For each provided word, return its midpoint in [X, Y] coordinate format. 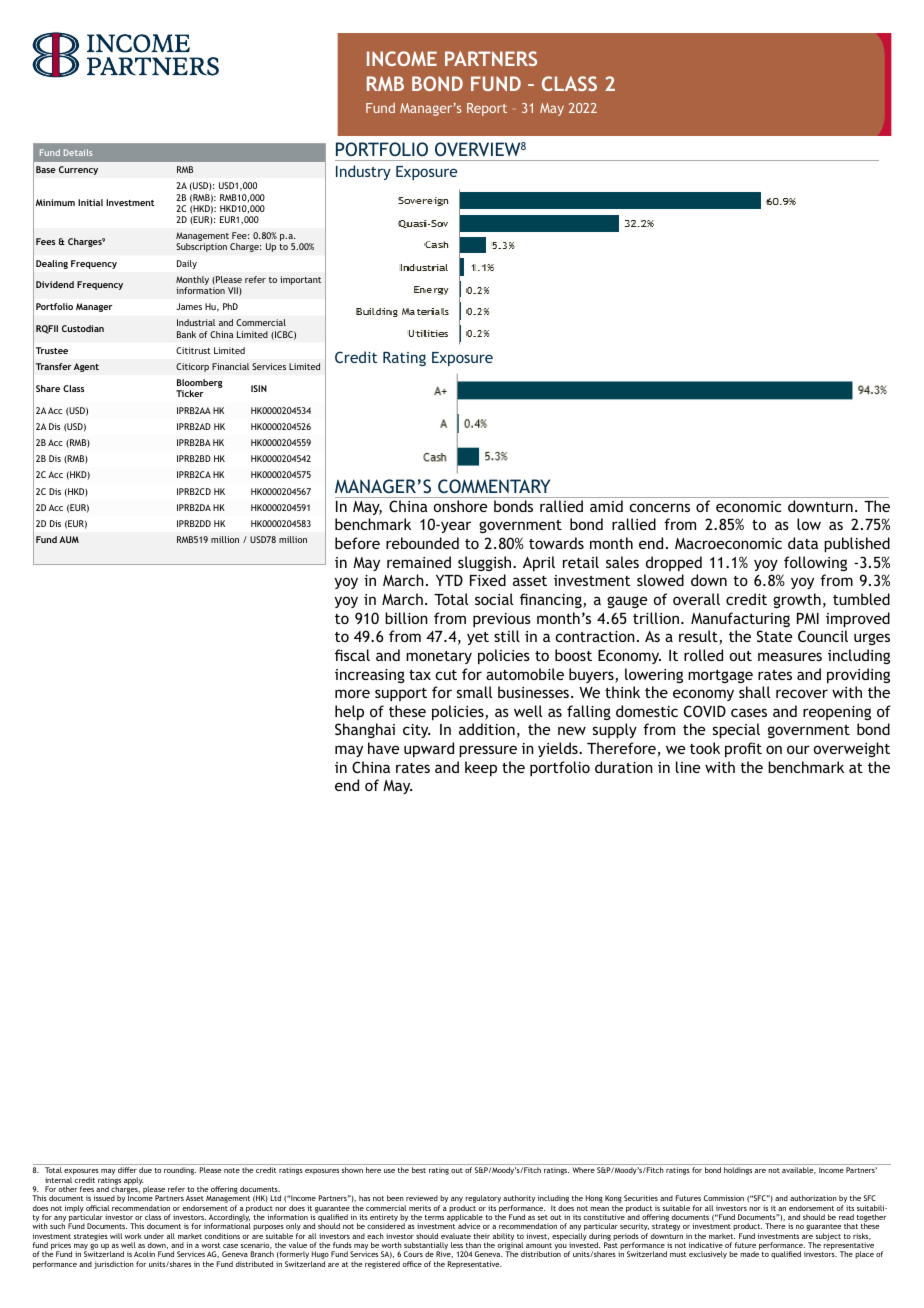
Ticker [190, 393]
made [749, 1254]
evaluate [456, 1236]
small [474, 692]
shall [754, 692]
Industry [363, 172]
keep [481, 768]
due [145, 1170]
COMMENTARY [494, 486]
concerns [659, 507]
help [349, 712]
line [688, 767]
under [154, 1236]
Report [487, 109]
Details [78, 152]
